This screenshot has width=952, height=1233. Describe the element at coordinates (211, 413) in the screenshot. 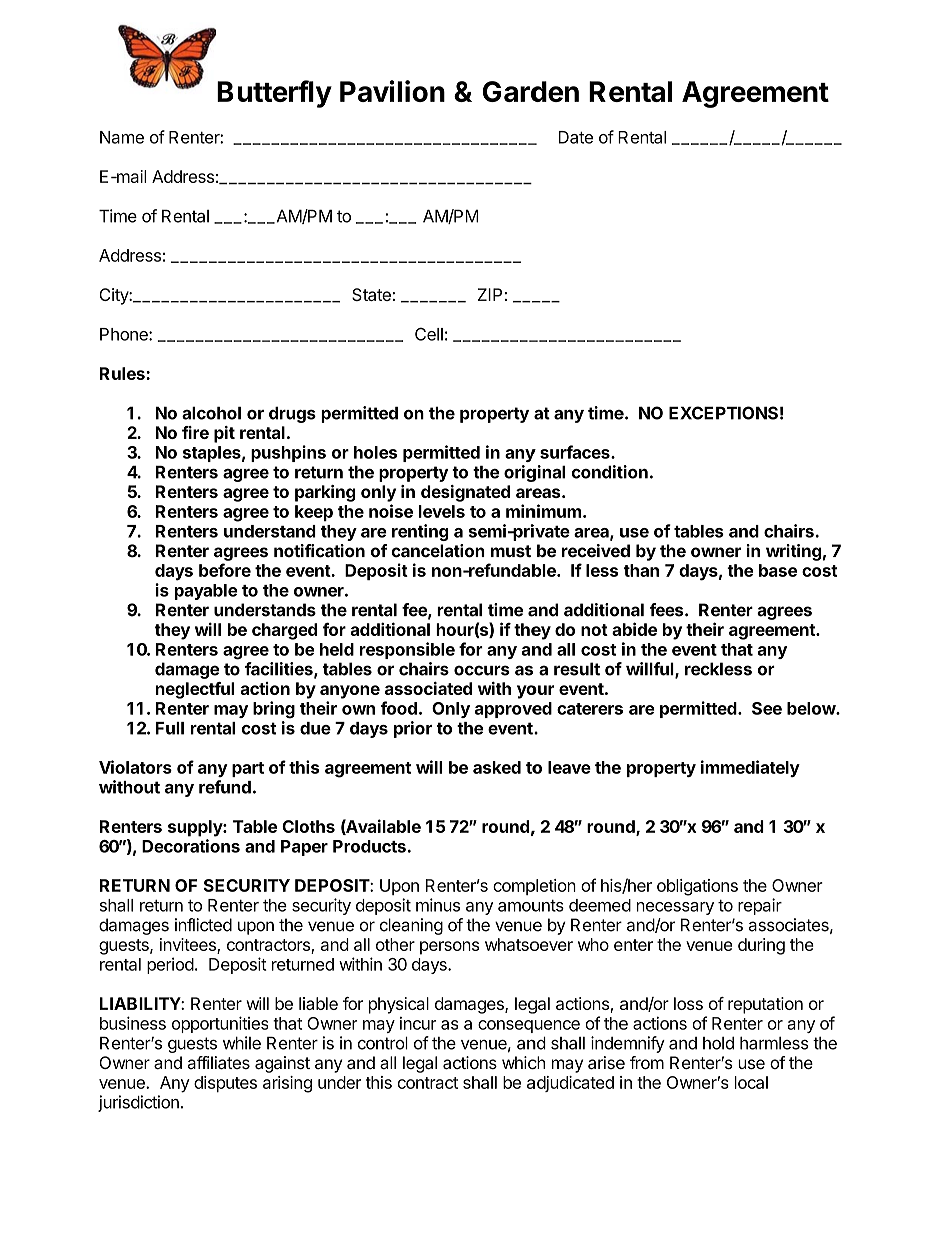

I see `alcohol` at that location.
